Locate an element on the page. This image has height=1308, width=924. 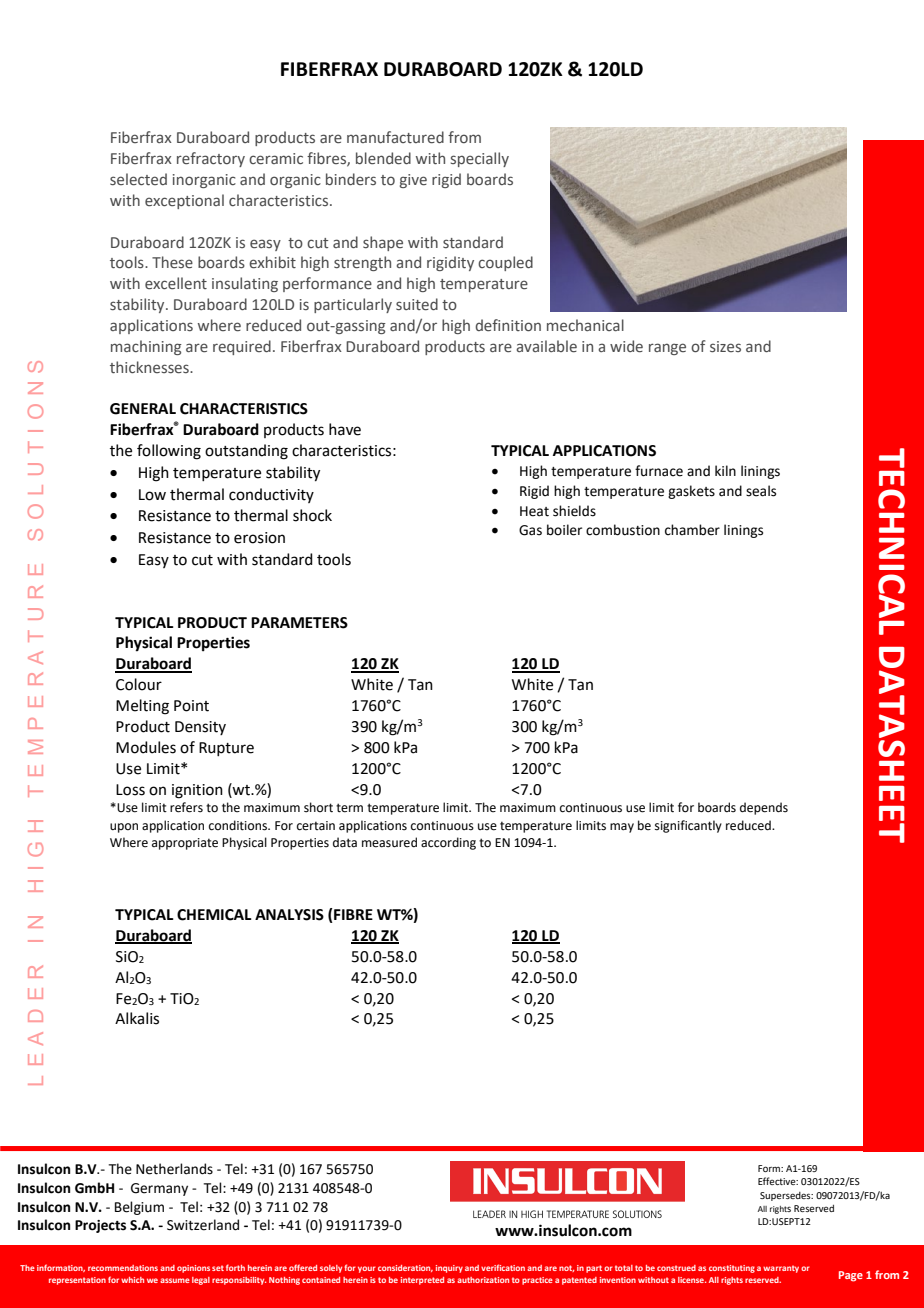
inquiry is located at coordinates (449, 1269).
